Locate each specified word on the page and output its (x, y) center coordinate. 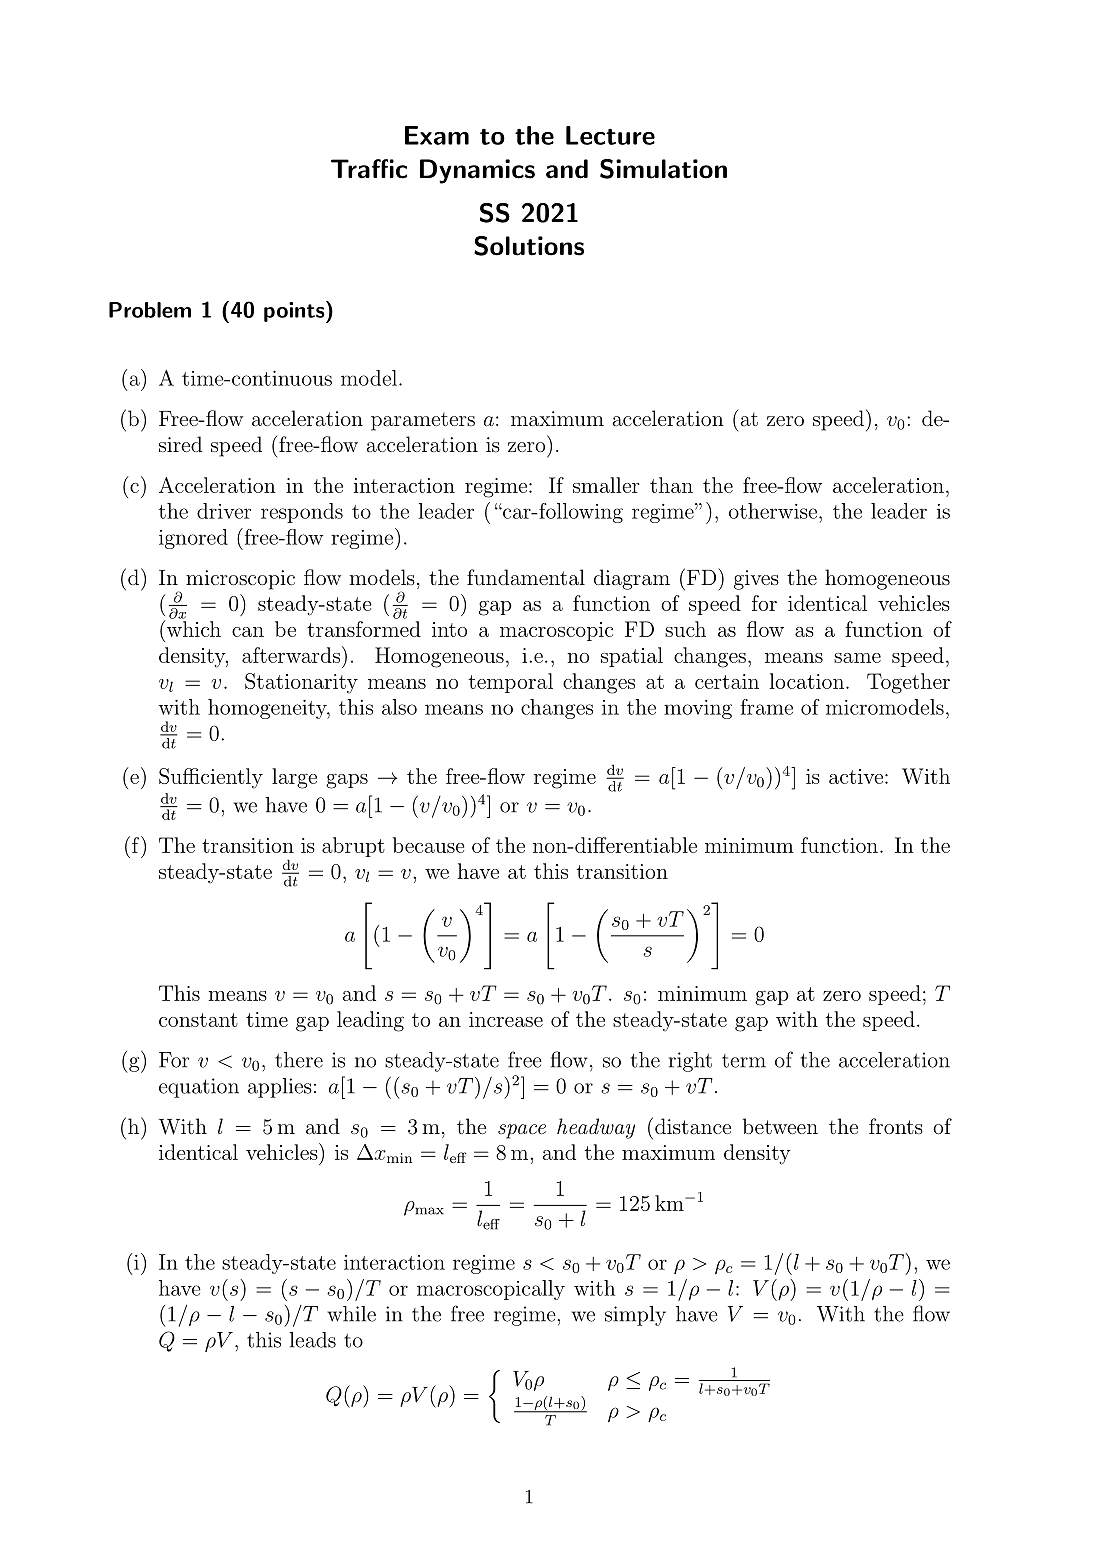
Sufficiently (211, 778)
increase (506, 1019)
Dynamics (477, 171)
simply (635, 1316)
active (856, 776)
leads (313, 1340)
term (744, 1061)
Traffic (369, 169)
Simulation (663, 169)
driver (224, 511)
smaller (606, 485)
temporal (511, 683)
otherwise (773, 511)
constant (198, 1020)
